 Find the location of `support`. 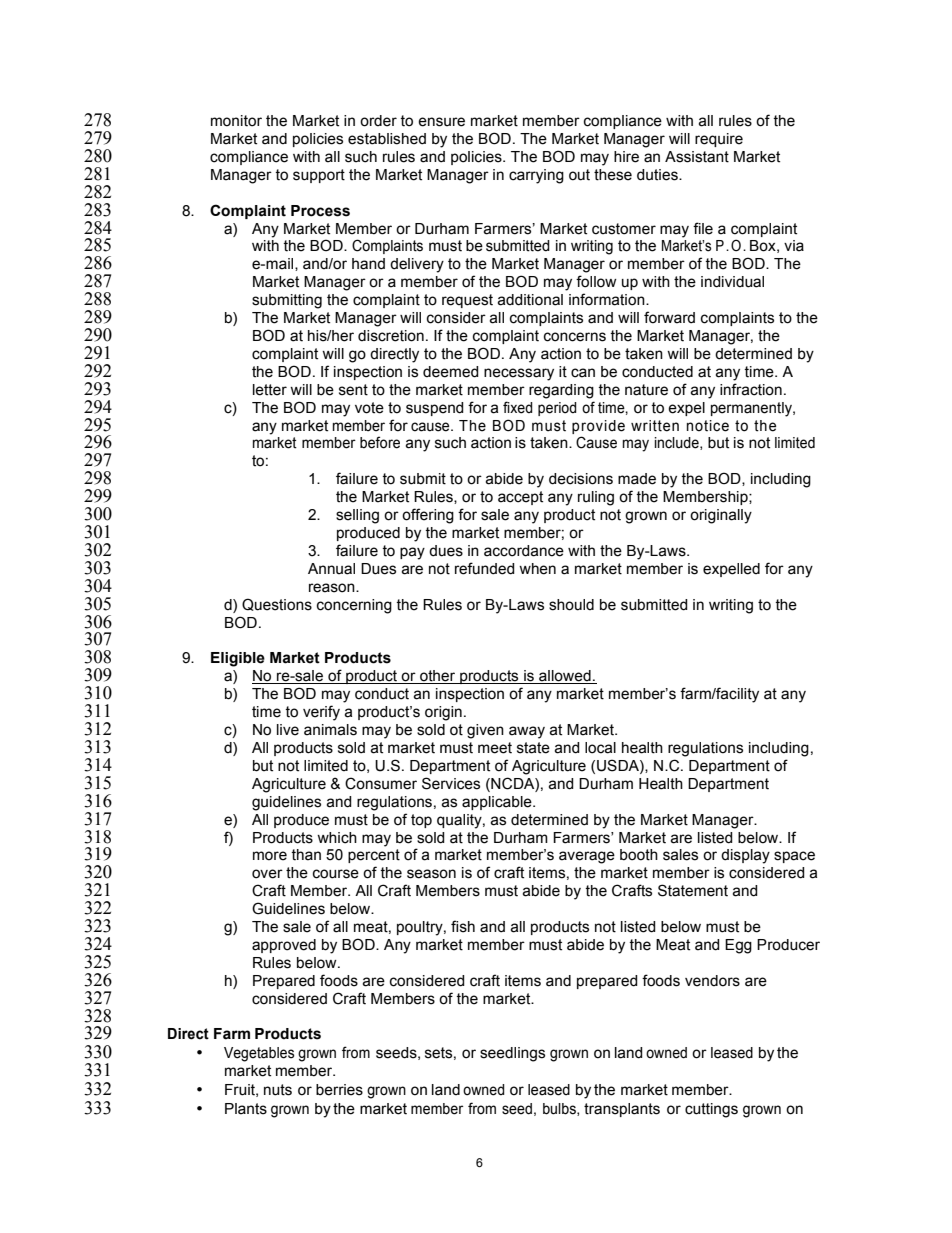

support is located at coordinates (319, 176).
